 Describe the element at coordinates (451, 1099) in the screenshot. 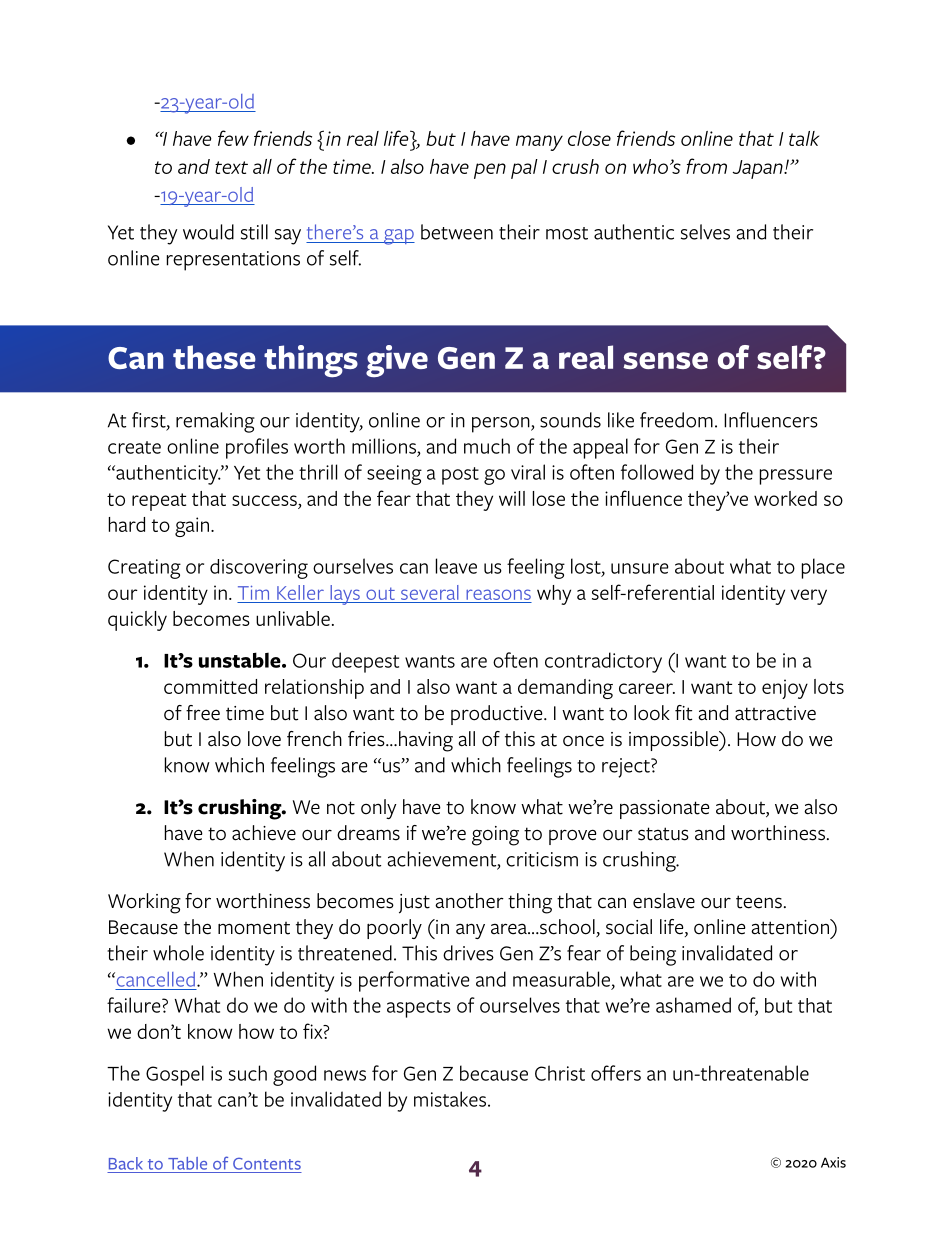

I see `mistakes` at that location.
